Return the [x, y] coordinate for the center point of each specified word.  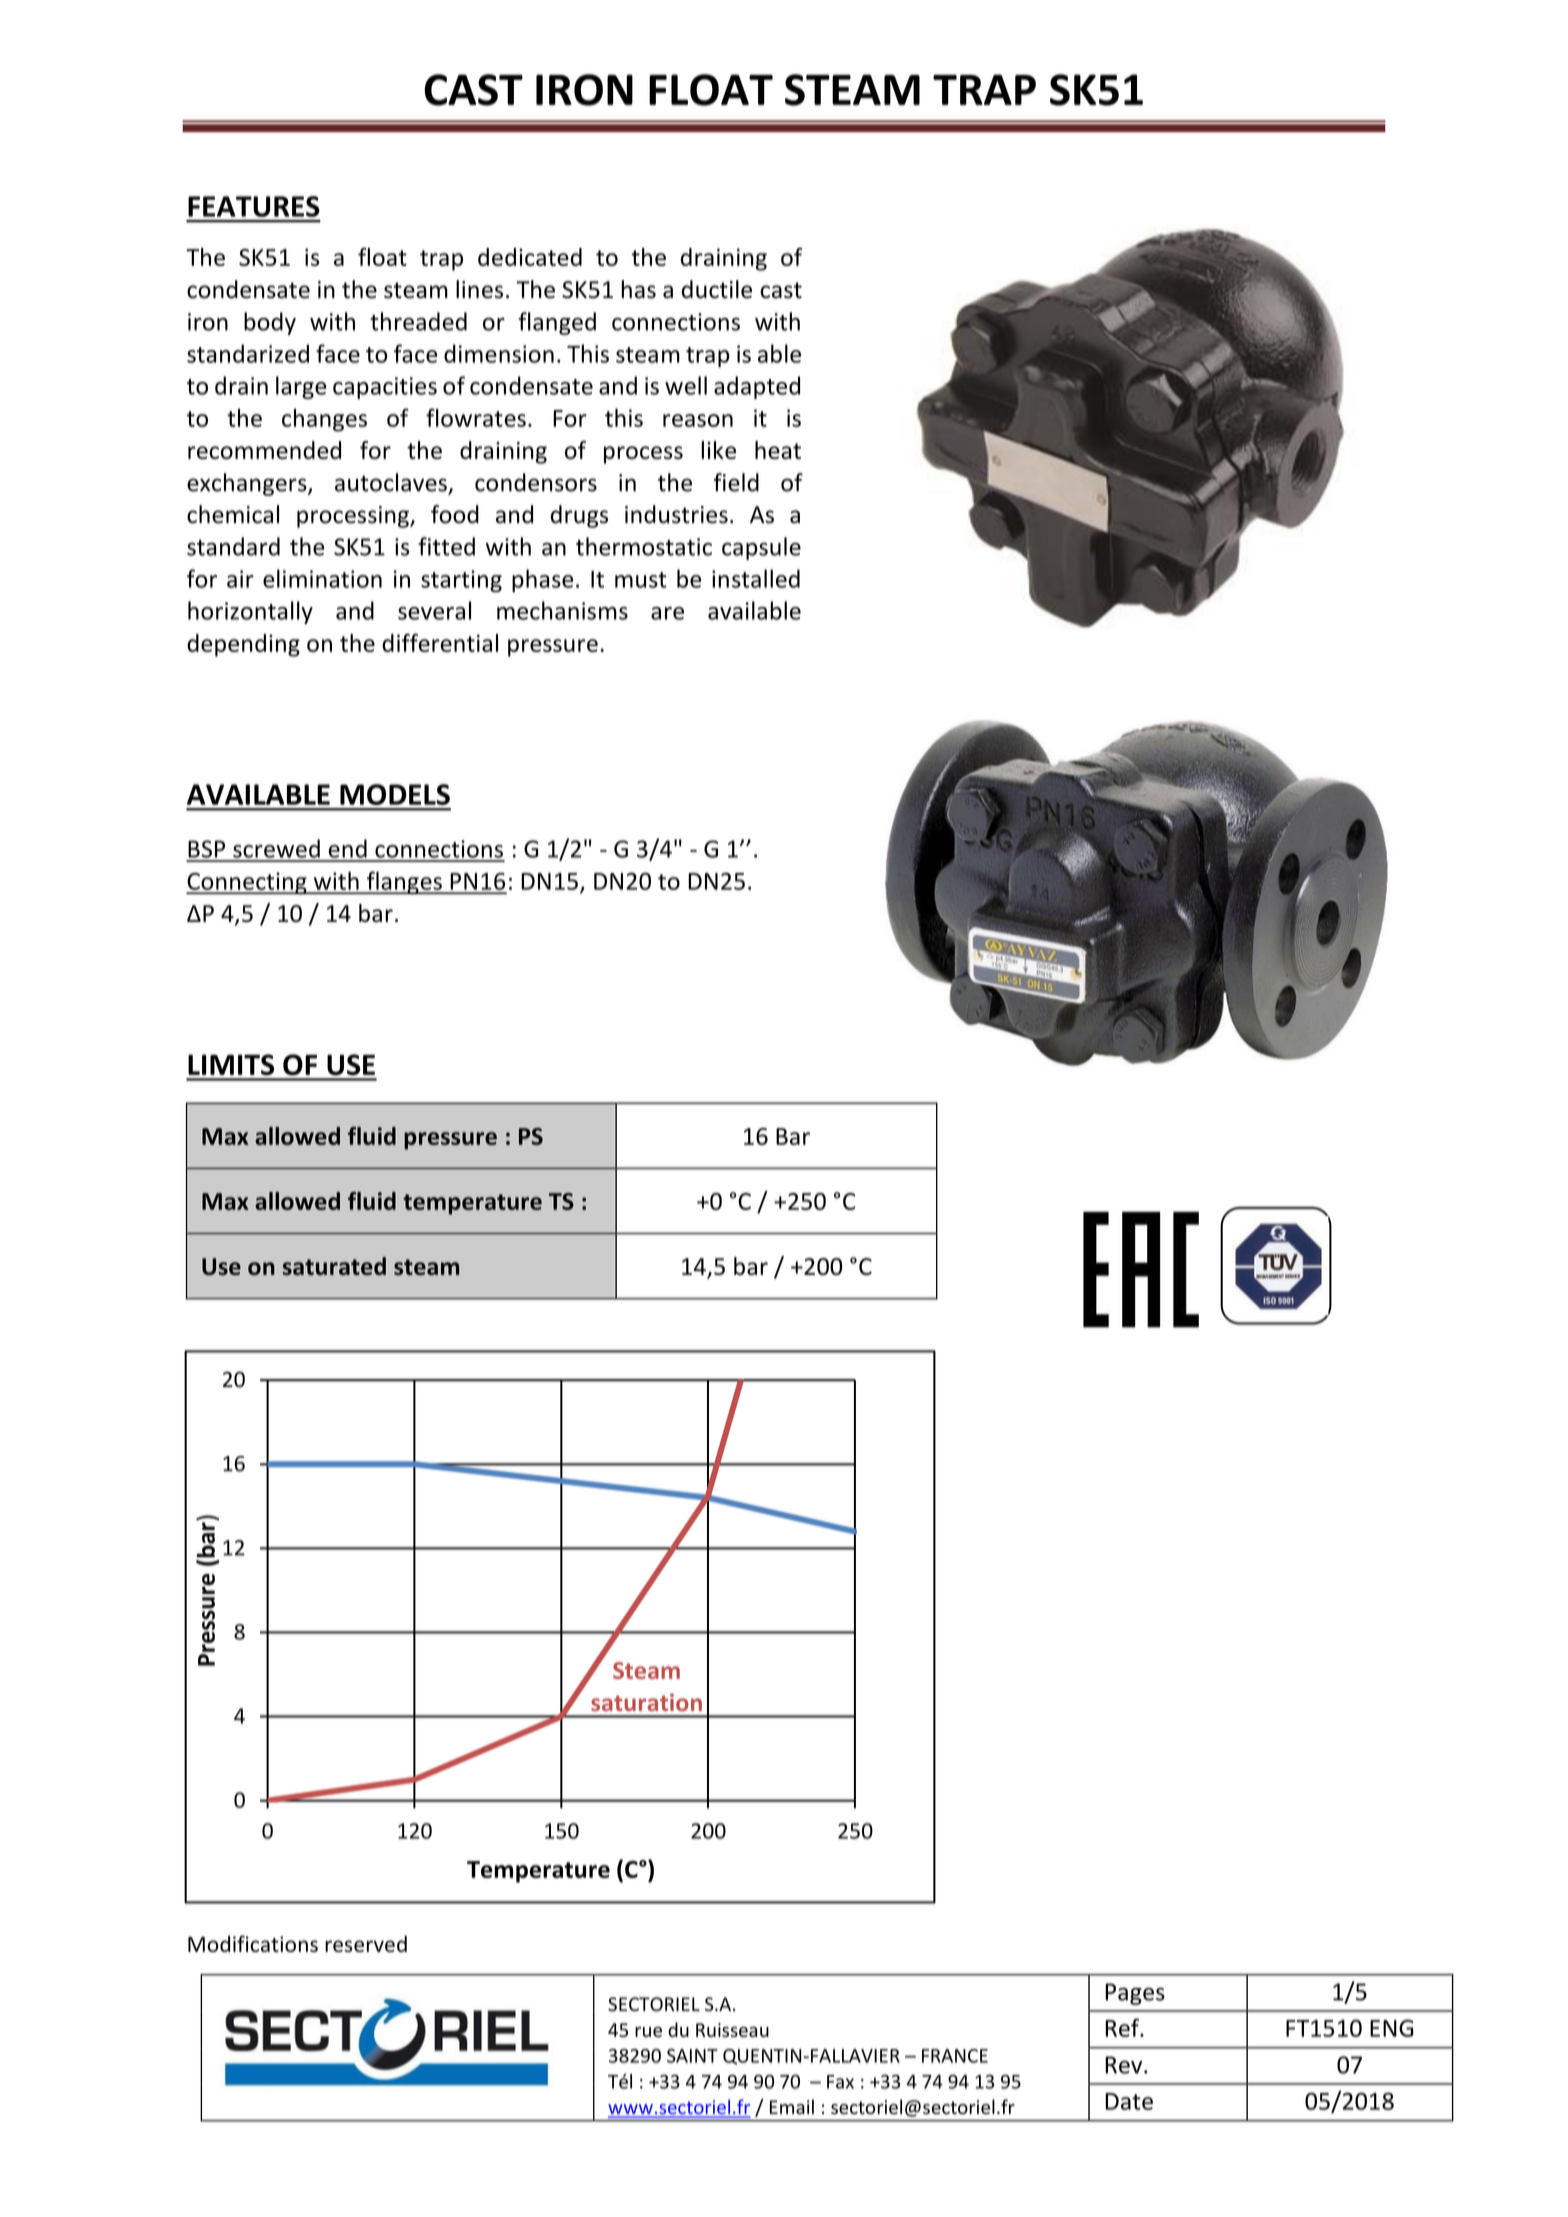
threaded [418, 321]
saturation [646, 1702]
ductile [717, 289]
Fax [840, 2082]
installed [756, 578]
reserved [366, 1943]
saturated [334, 1266]
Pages [1135, 1994]
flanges [404, 883]
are [667, 613]
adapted [757, 387]
